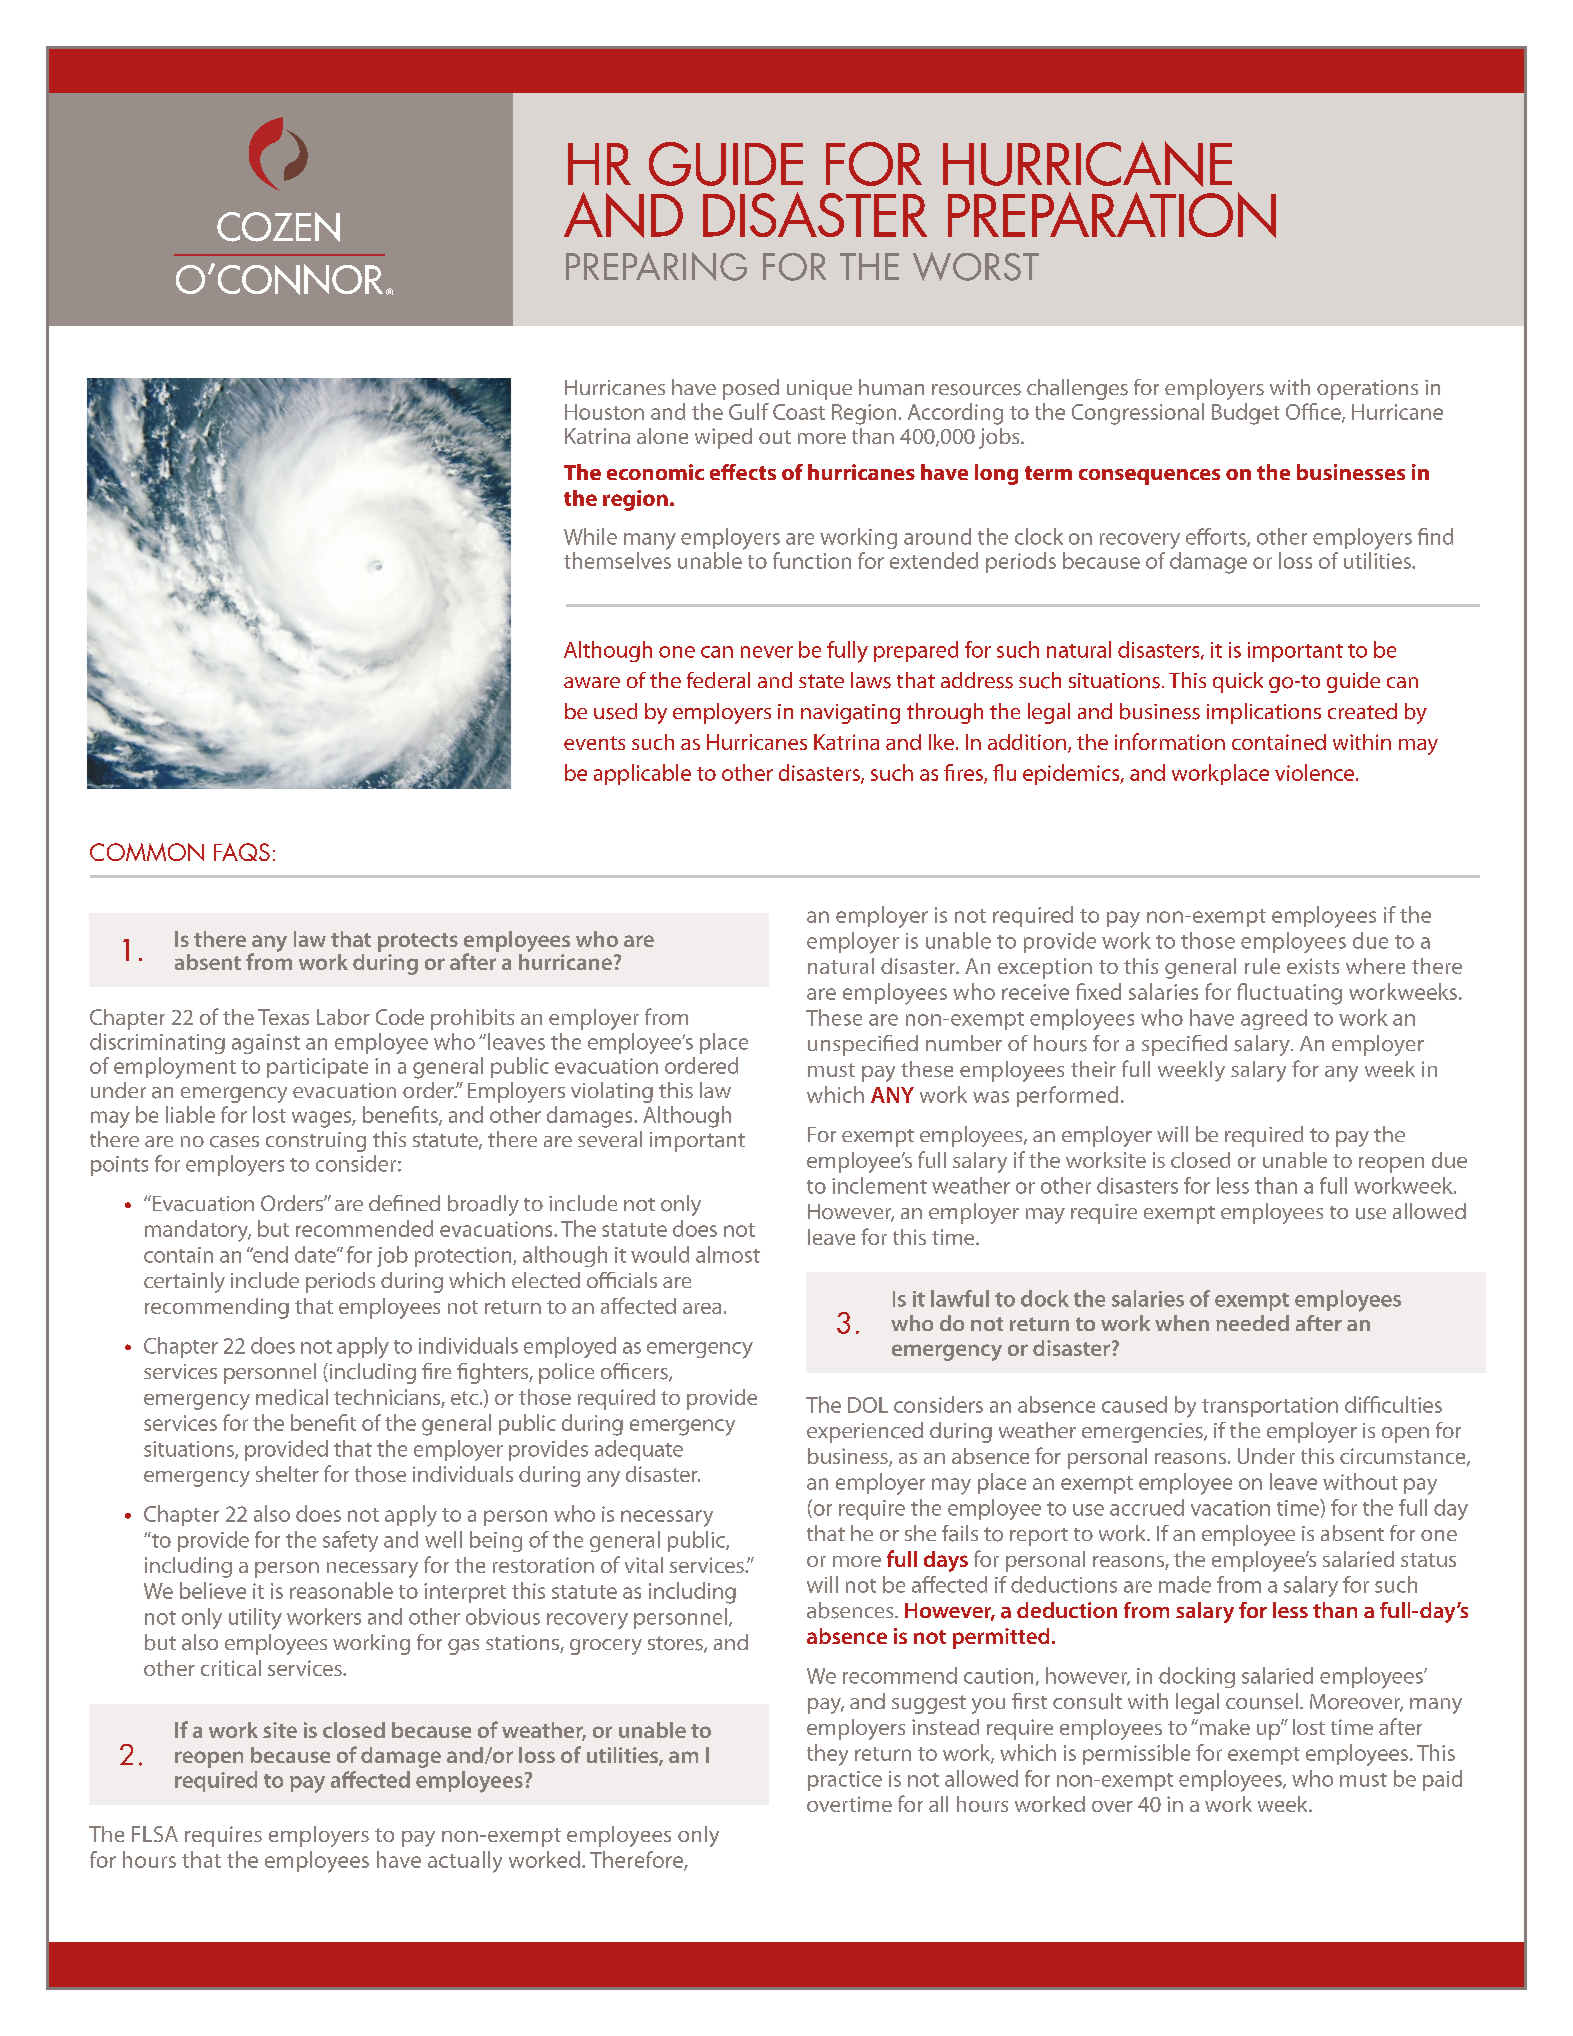 This screenshot has width=1573, height=2036. I want to click on practice, so click(845, 1781).
